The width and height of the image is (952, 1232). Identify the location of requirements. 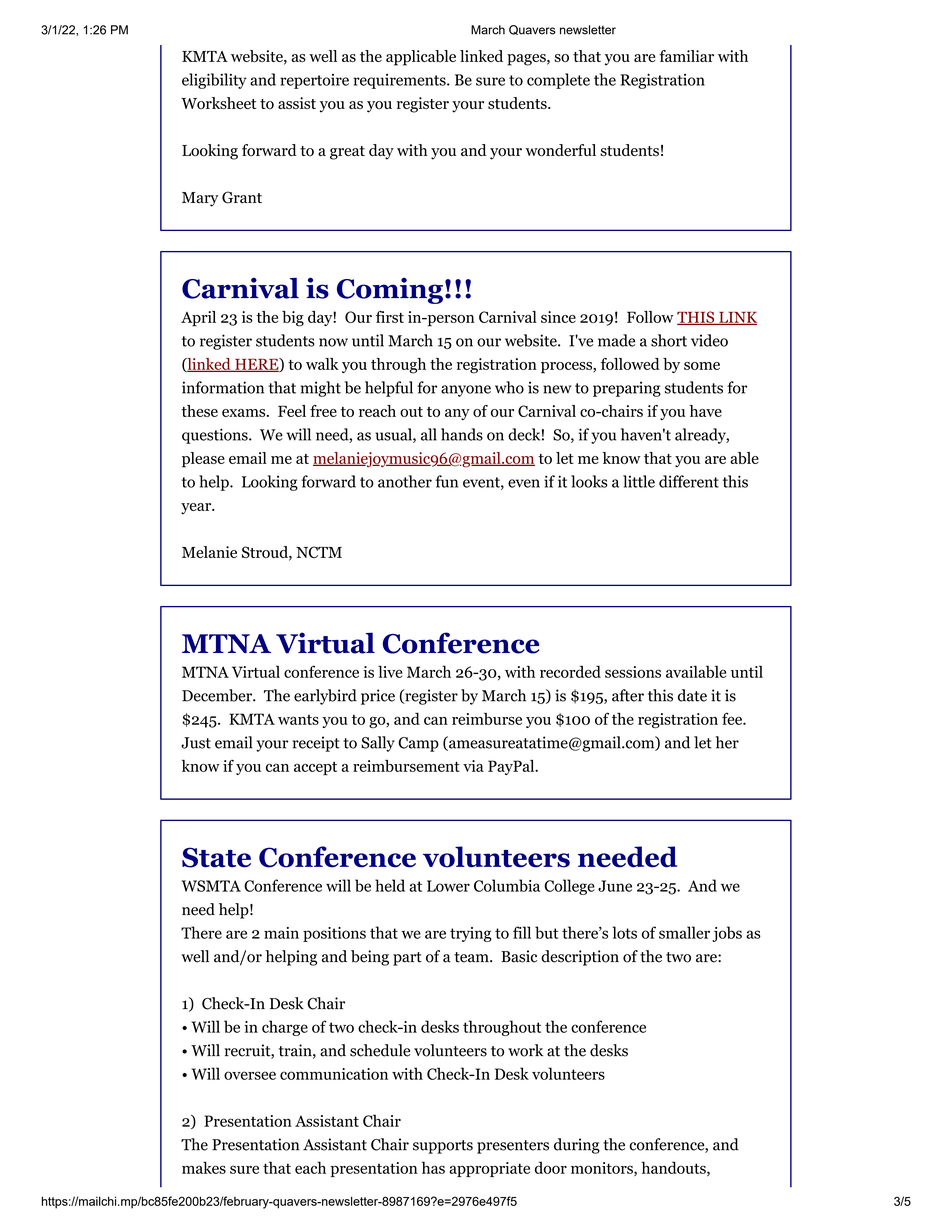
(400, 81).
